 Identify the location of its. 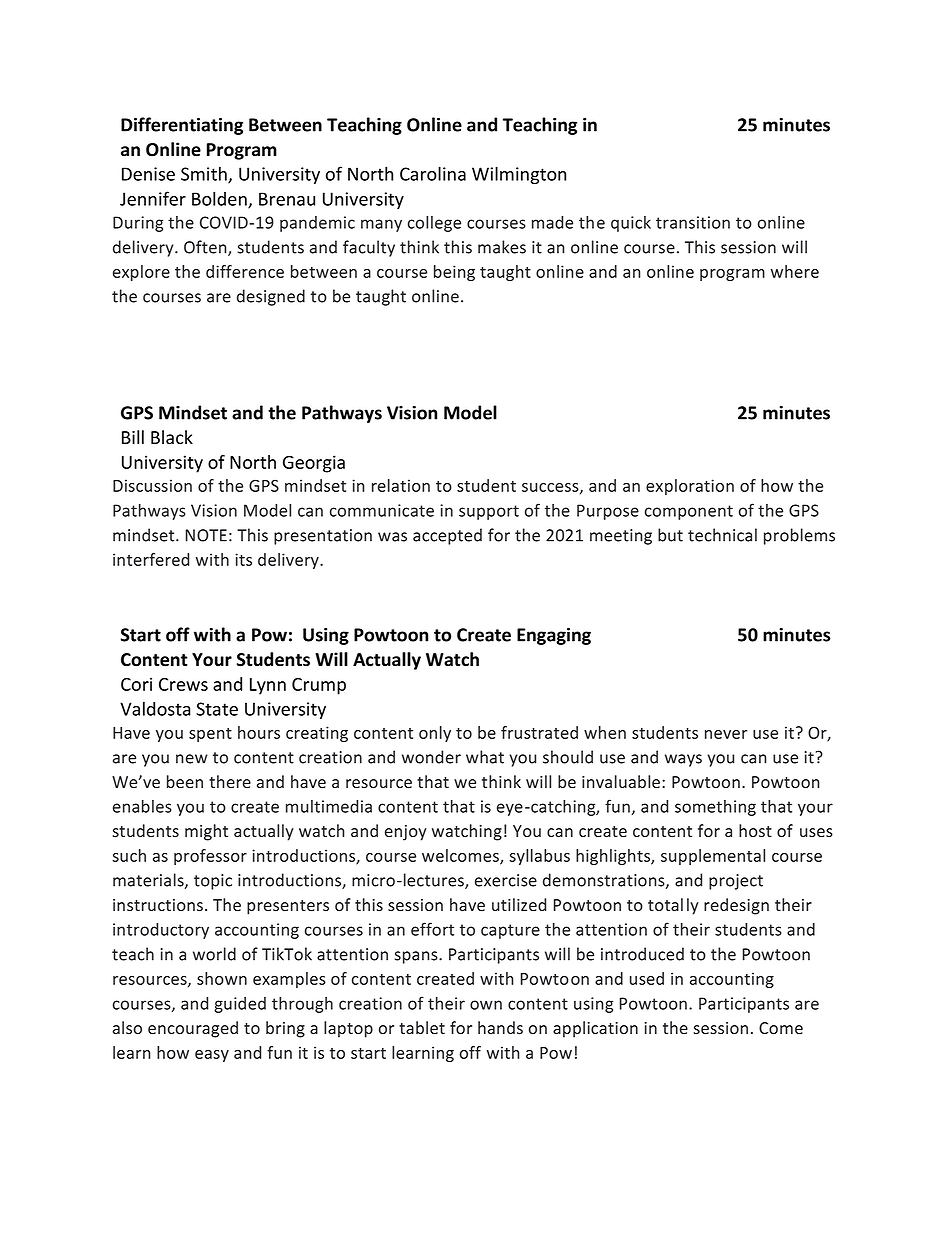
(243, 559).
